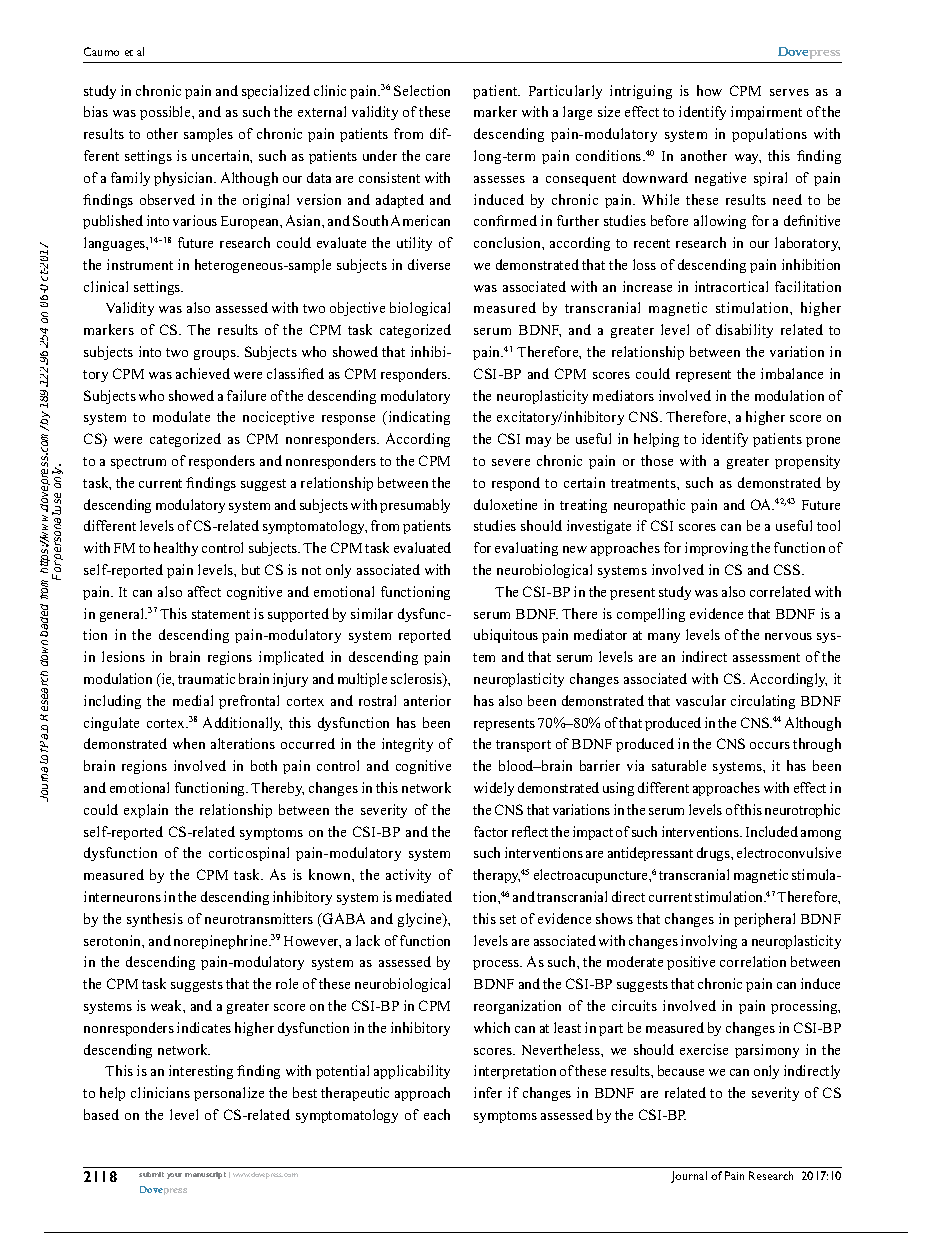 The height and width of the screenshot is (1233, 952). I want to click on impairment, so click(766, 113).
